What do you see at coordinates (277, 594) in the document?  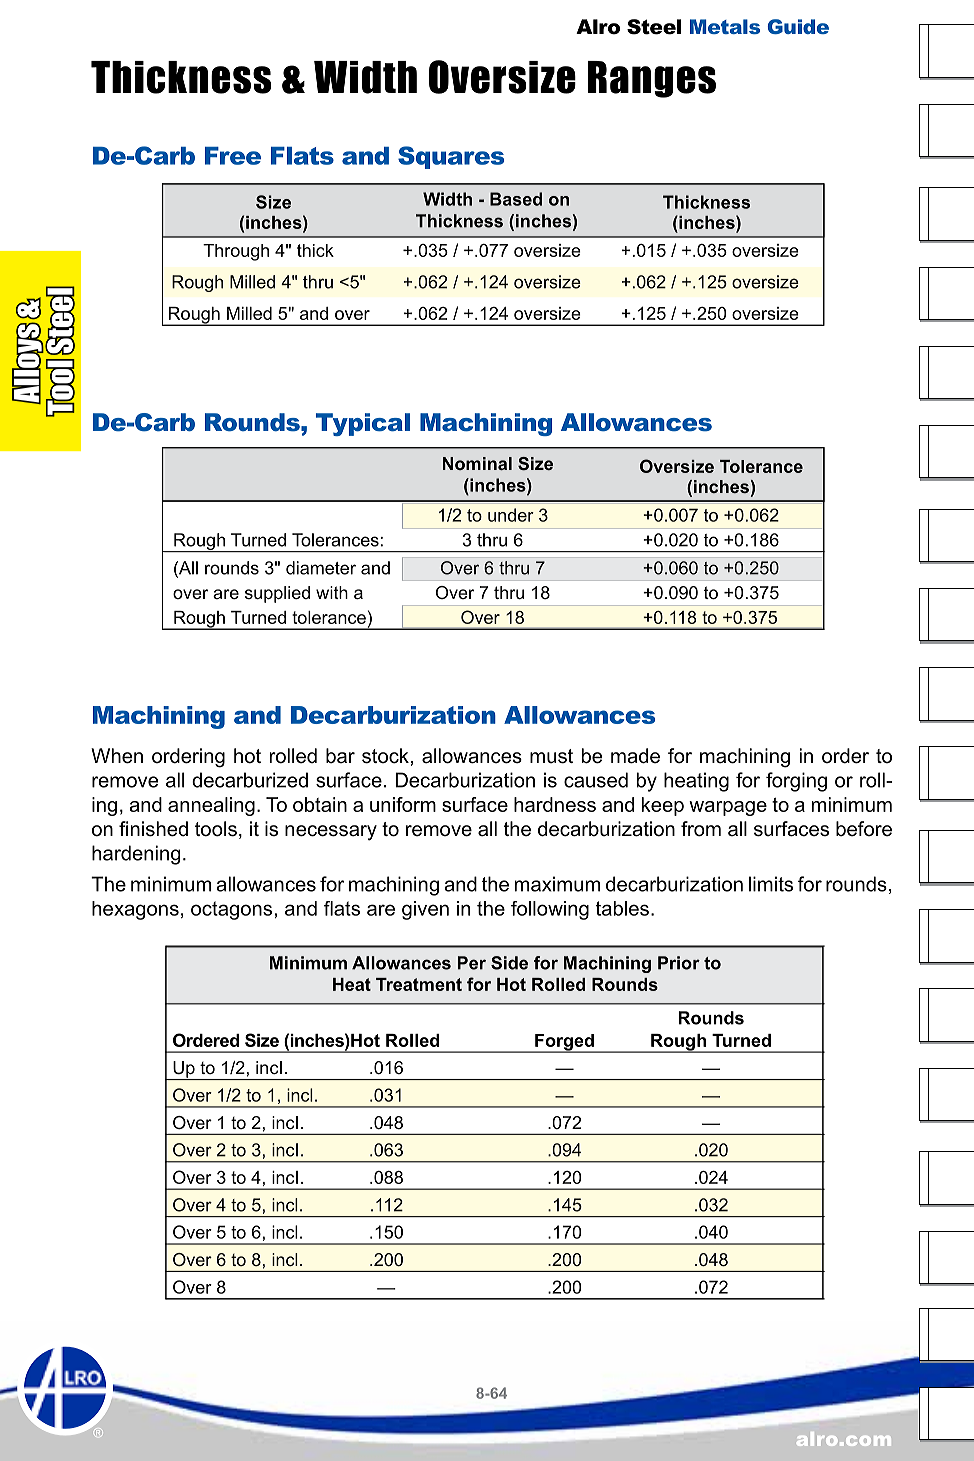 I see `supplied` at bounding box center [277, 594].
